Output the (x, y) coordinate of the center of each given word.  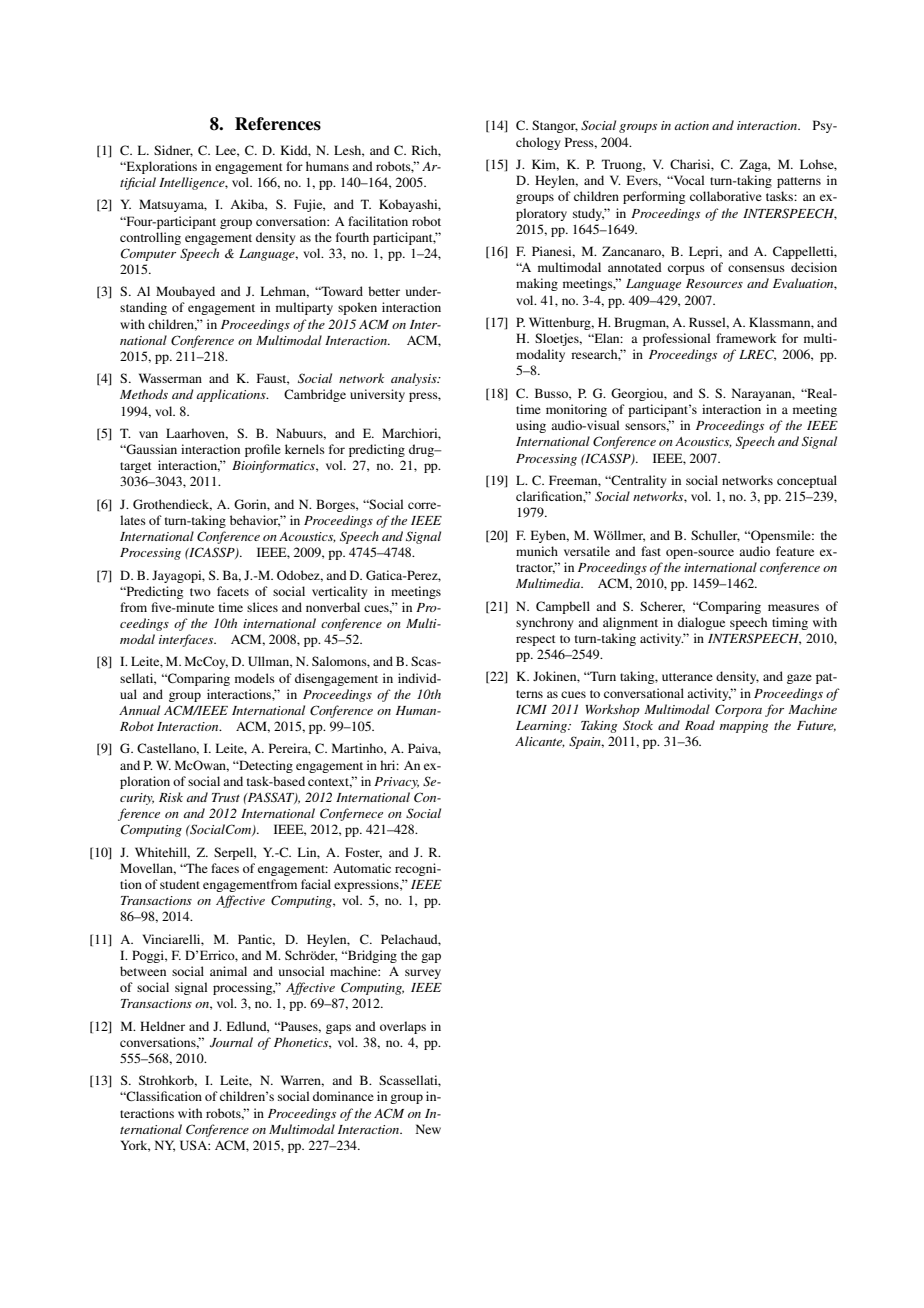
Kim (545, 165)
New (428, 1129)
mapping (744, 727)
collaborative (726, 196)
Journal (231, 1042)
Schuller (715, 536)
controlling (150, 238)
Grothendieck (172, 505)
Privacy (396, 783)
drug (423, 450)
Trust (226, 797)
